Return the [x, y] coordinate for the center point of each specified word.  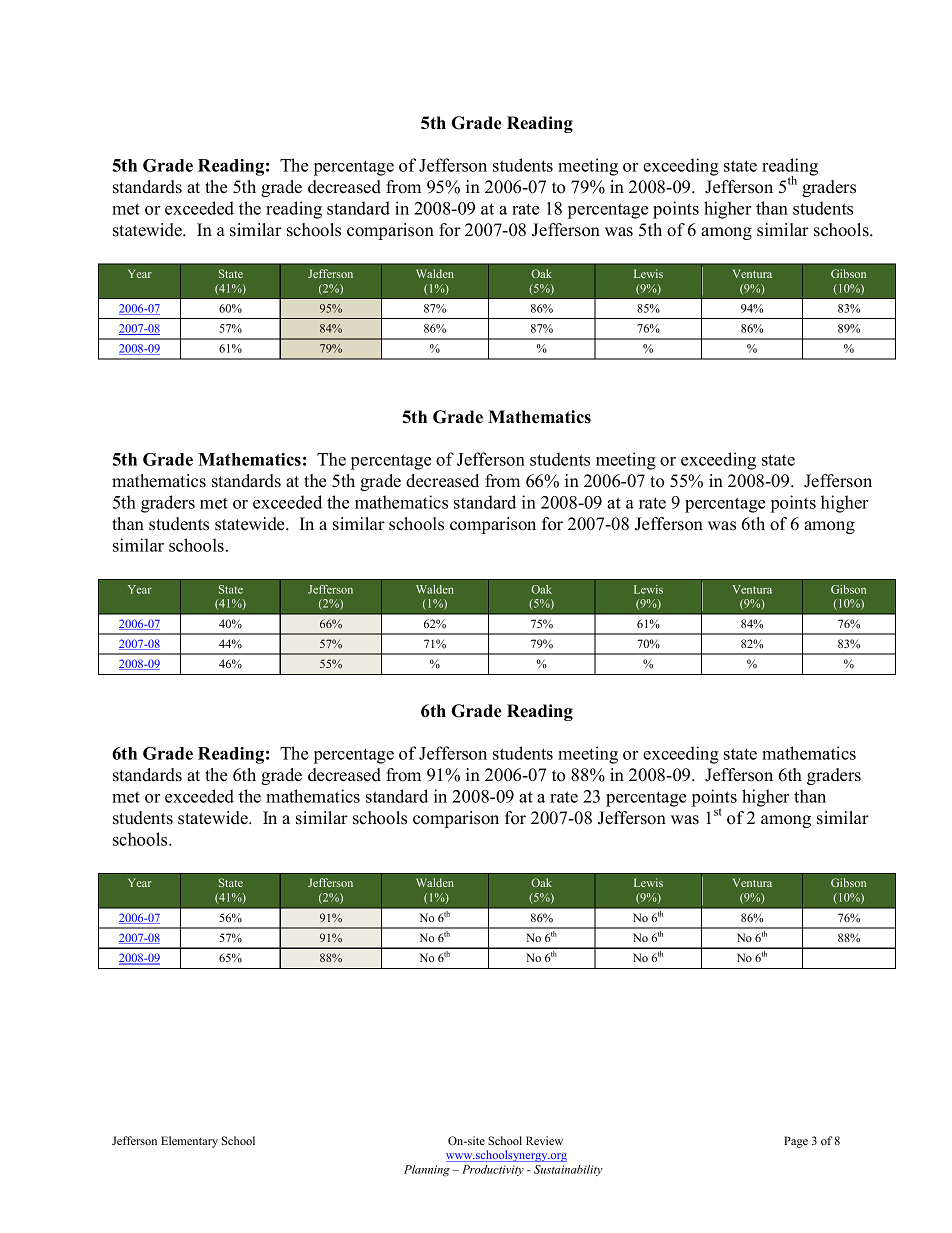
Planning [427, 1170]
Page [796, 1142]
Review [544, 1140]
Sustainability [568, 1170]
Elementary [189, 1142]
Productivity [493, 1170]
